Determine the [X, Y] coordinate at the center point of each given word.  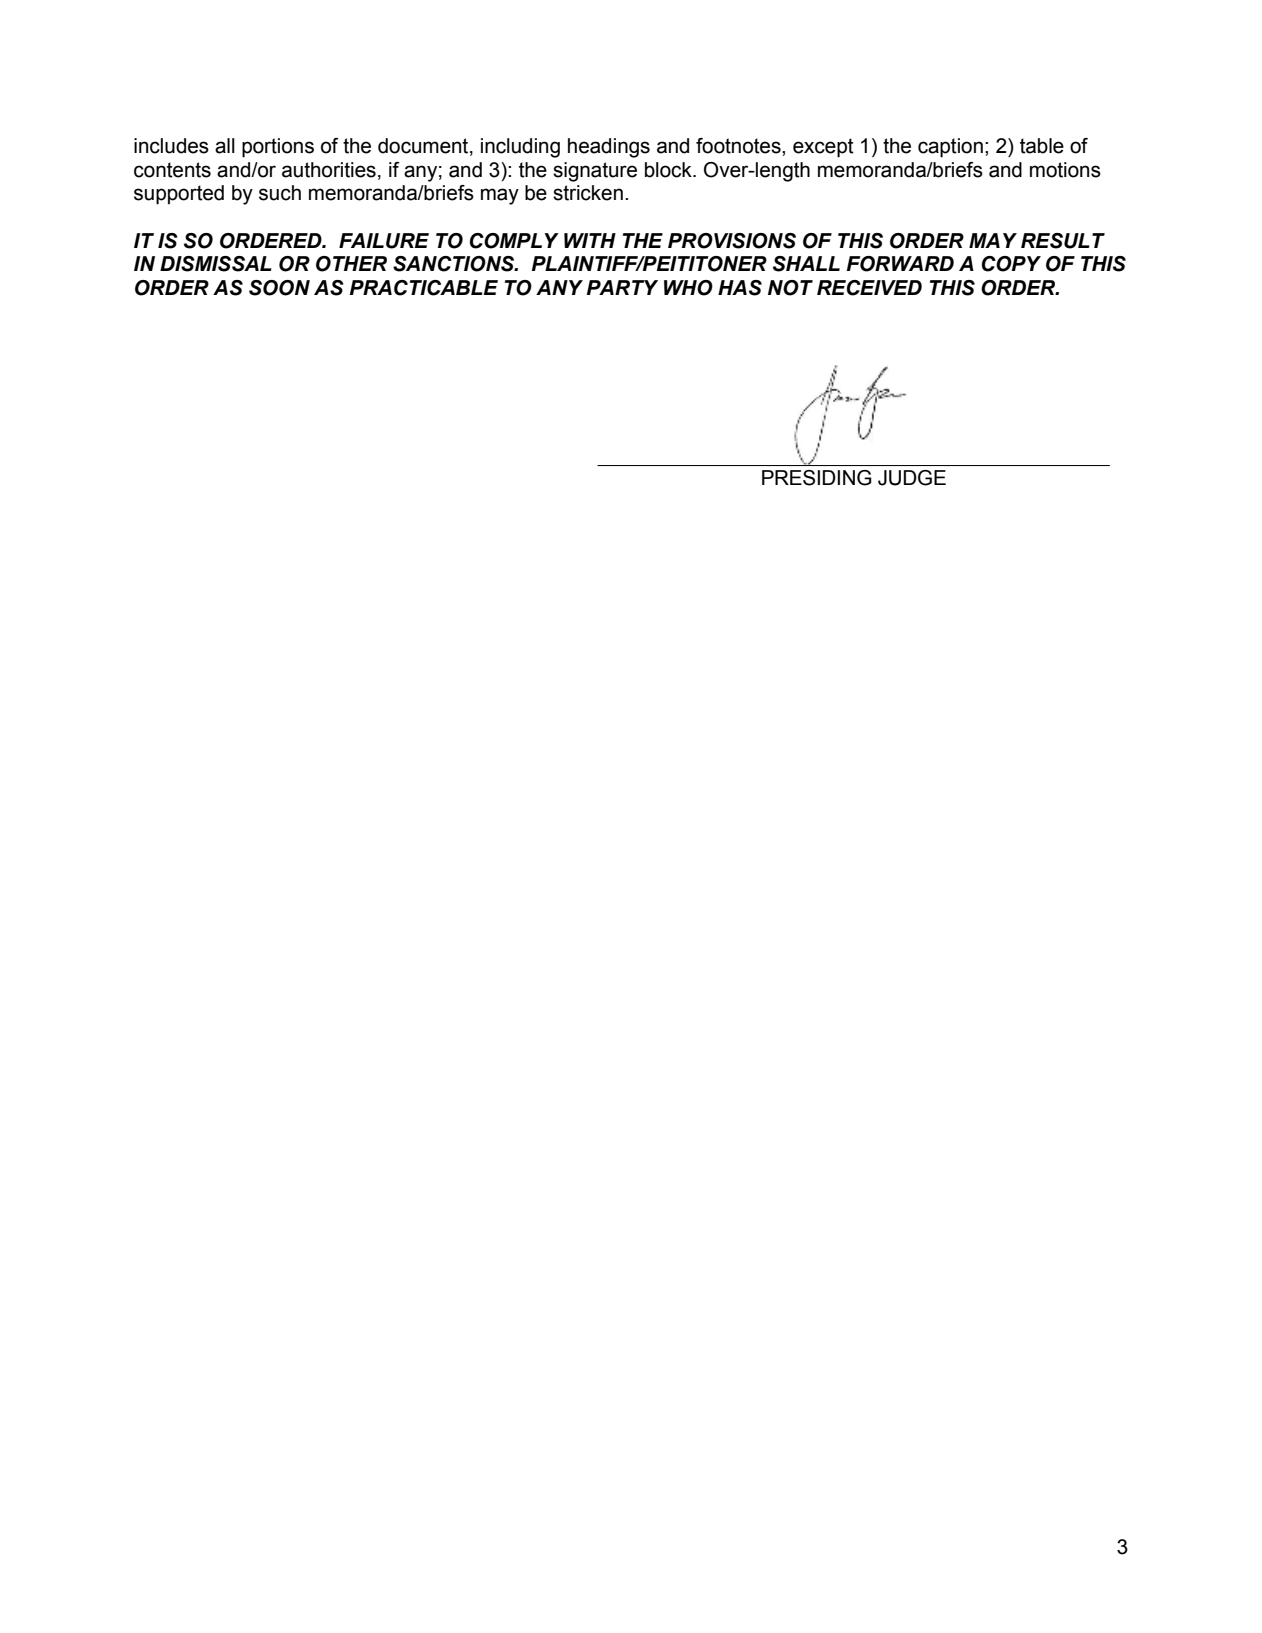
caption [950, 148]
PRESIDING [817, 478]
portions [278, 148]
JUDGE [912, 478]
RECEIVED [869, 288]
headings [609, 148]
